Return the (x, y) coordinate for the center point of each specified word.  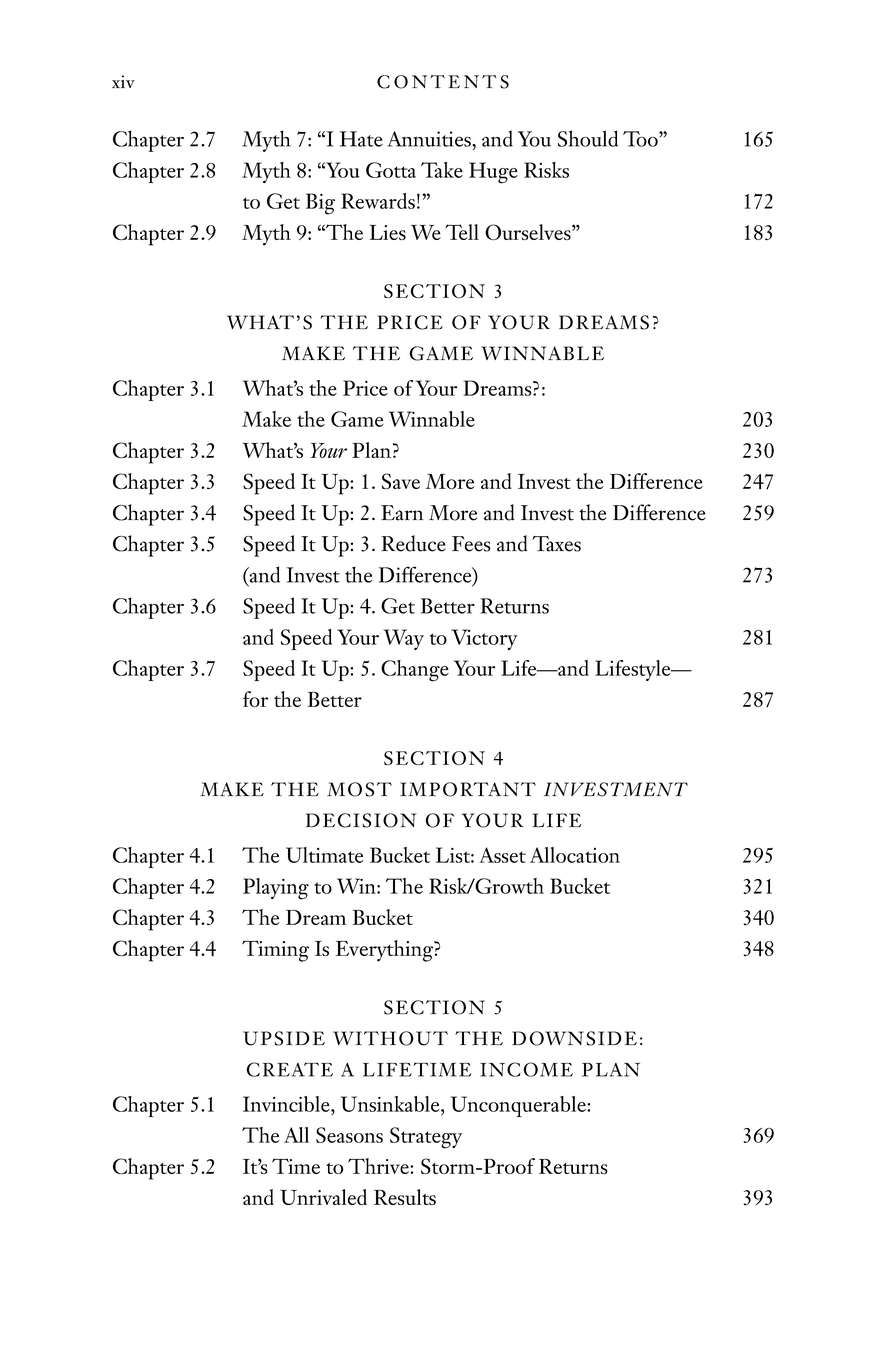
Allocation (575, 855)
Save (401, 481)
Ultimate (324, 855)
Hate (361, 139)
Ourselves (529, 232)
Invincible (287, 1104)
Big (320, 204)
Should (588, 138)
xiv (123, 81)
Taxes (556, 544)
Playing (276, 889)
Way (404, 639)
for (255, 699)
